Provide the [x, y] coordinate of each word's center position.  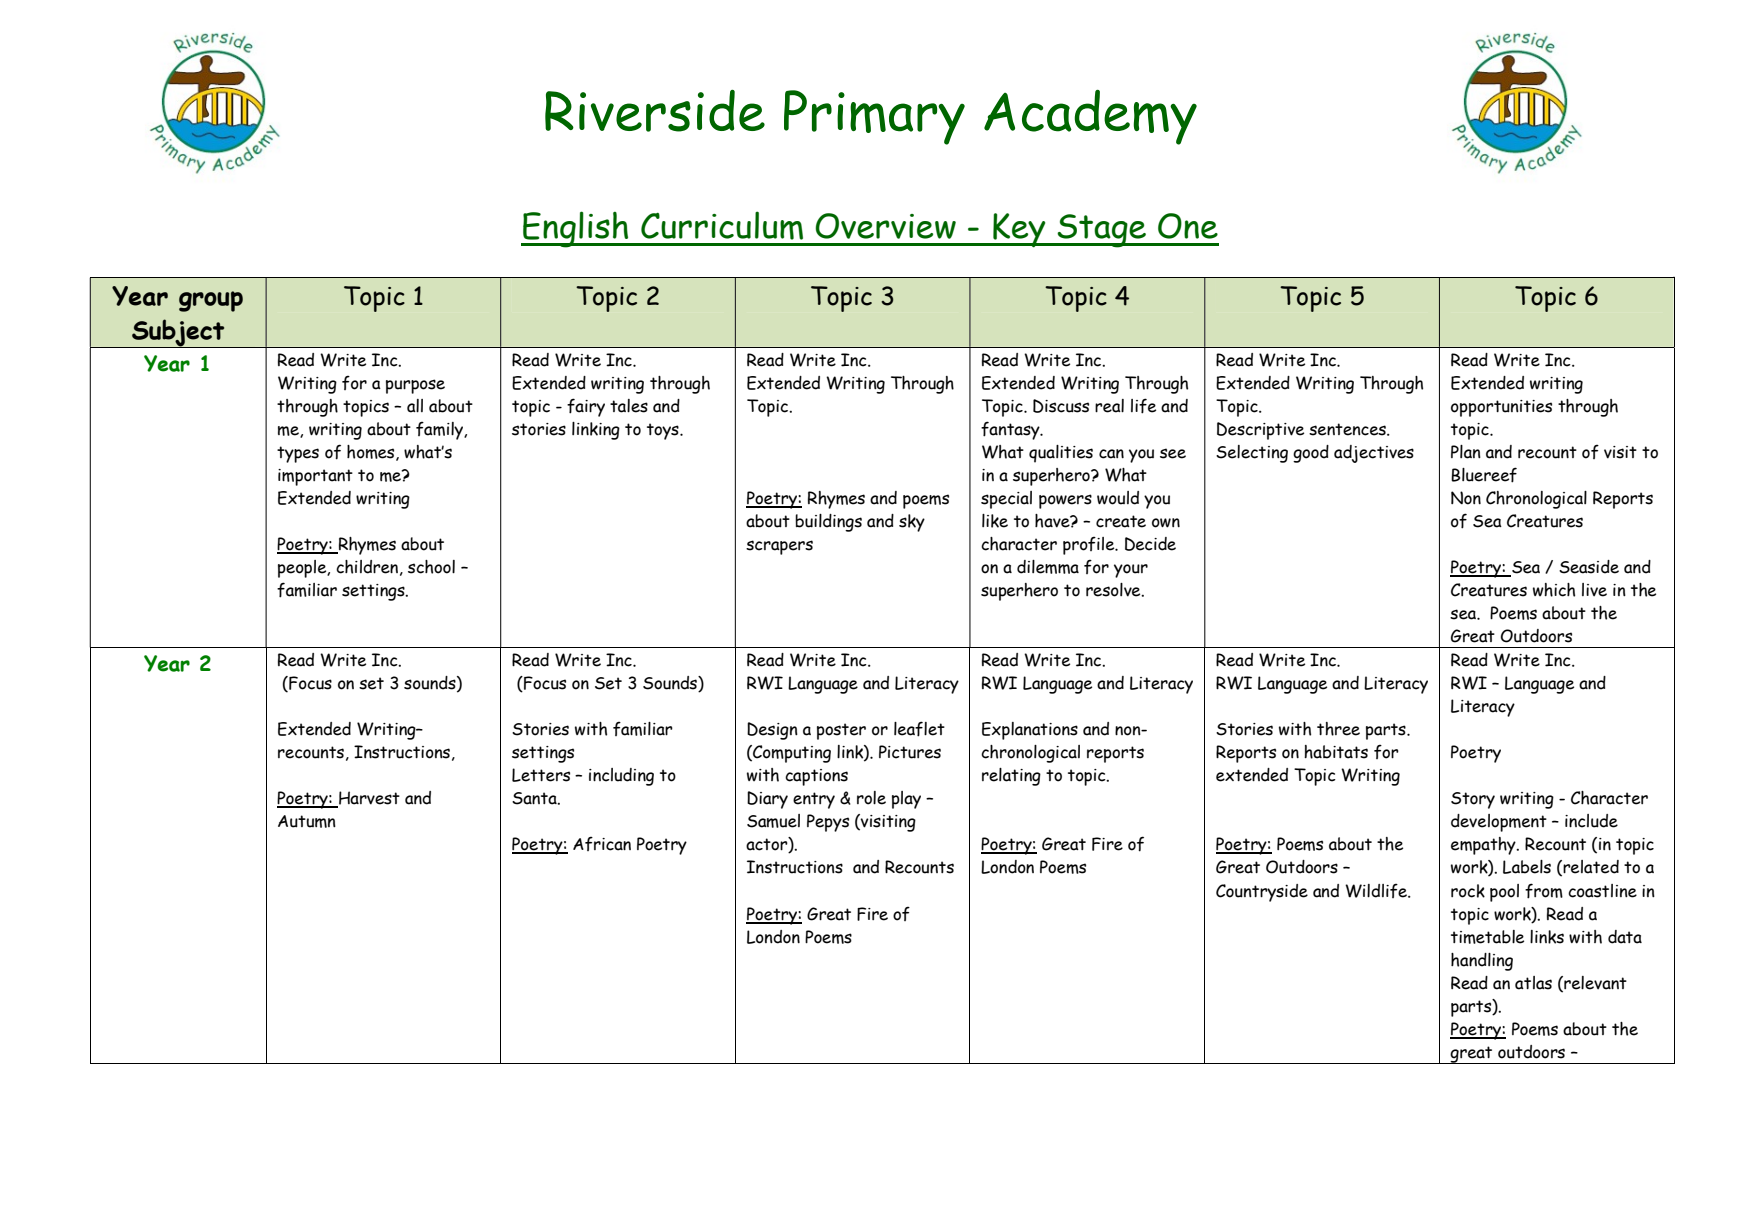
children [367, 567]
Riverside [655, 111]
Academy [1090, 117]
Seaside [1589, 567]
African [602, 844]
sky [912, 523]
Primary [874, 117]
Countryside [1262, 893]
